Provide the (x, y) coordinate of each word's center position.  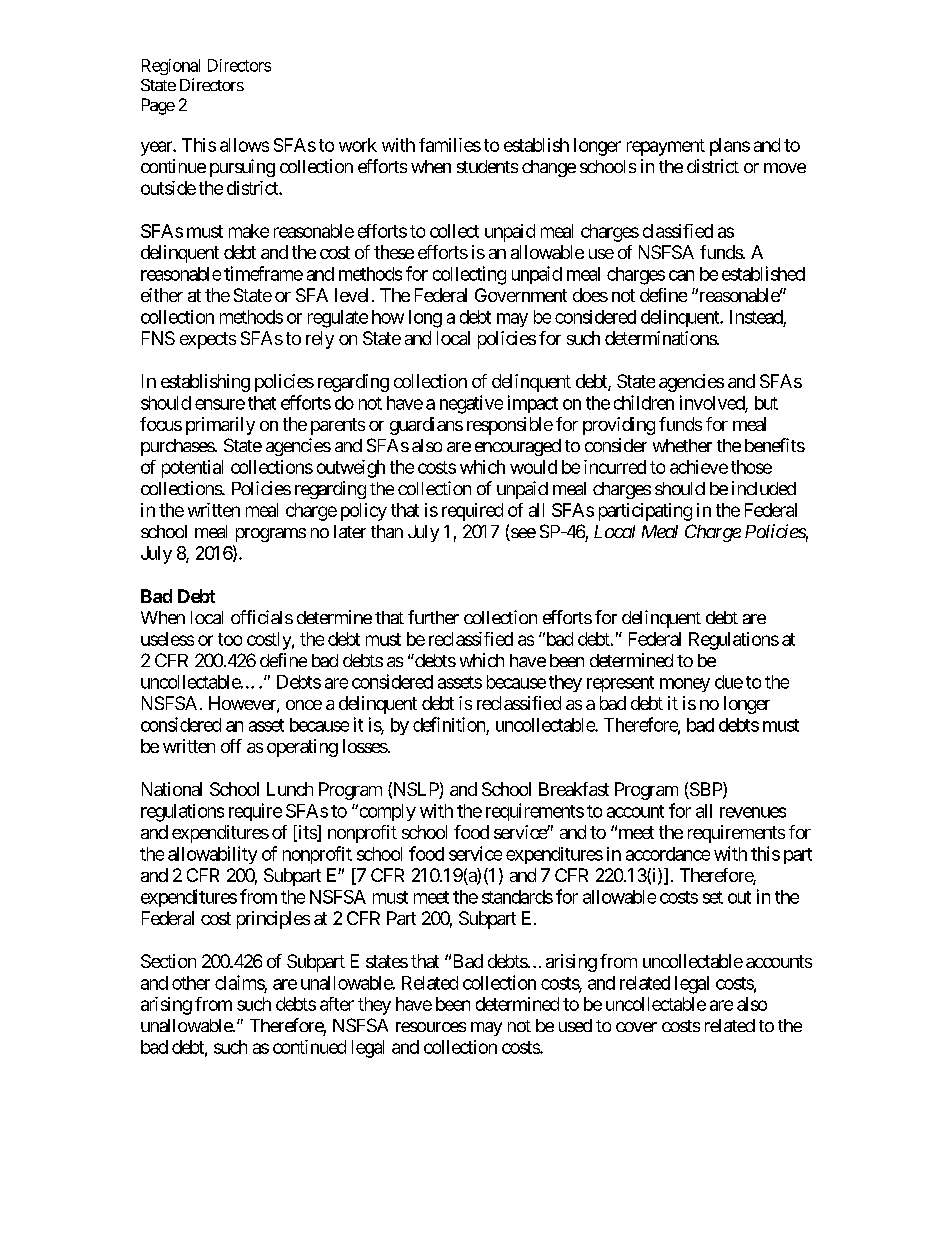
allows (244, 145)
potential (192, 469)
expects (208, 340)
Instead (756, 317)
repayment (666, 147)
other (191, 983)
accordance (668, 854)
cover (636, 1027)
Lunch (290, 789)
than (387, 531)
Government (521, 295)
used (575, 1025)
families (450, 145)
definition (449, 724)
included (764, 488)
